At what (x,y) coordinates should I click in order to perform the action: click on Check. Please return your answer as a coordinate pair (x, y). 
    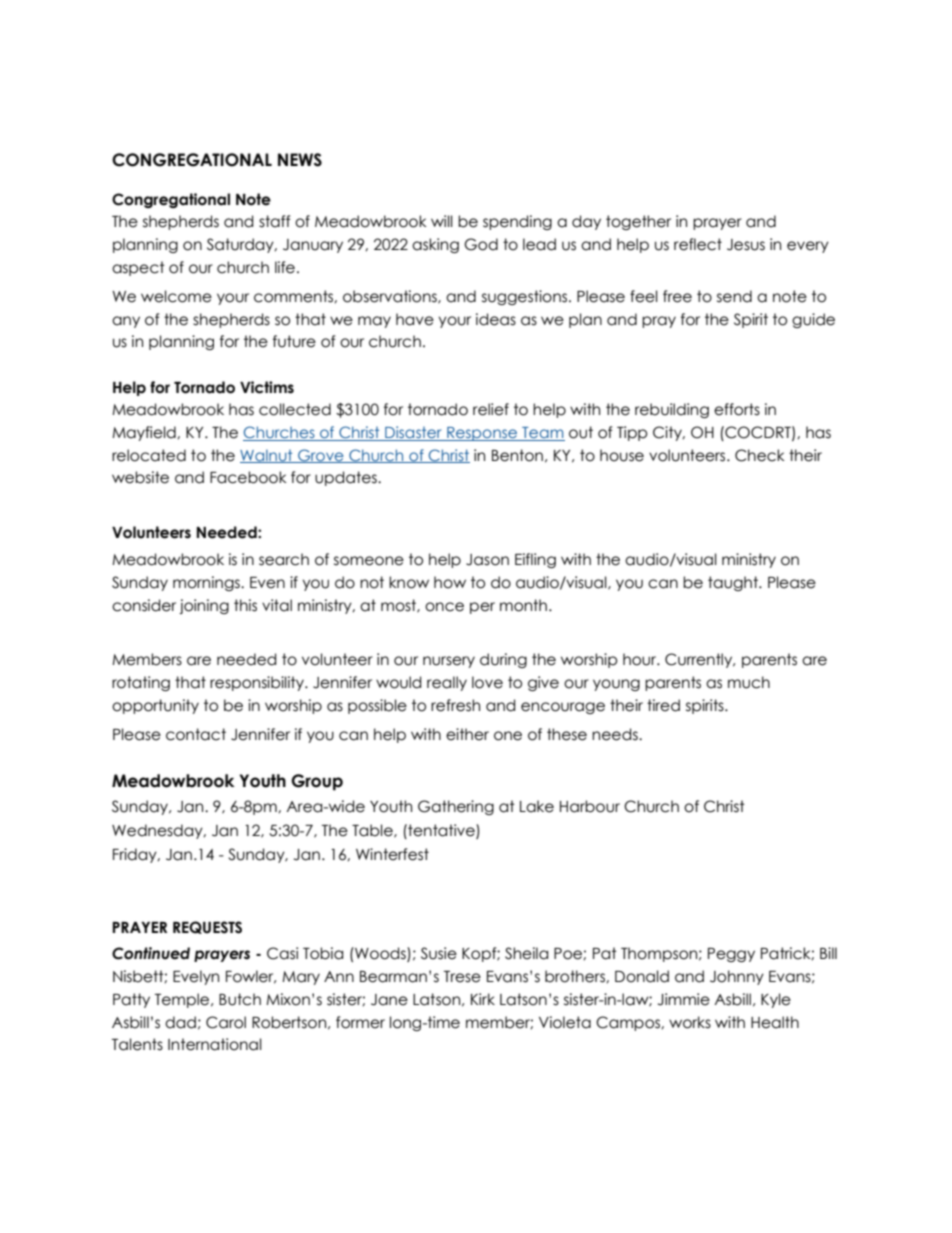
    Looking at the image, I should click on (760, 455).
